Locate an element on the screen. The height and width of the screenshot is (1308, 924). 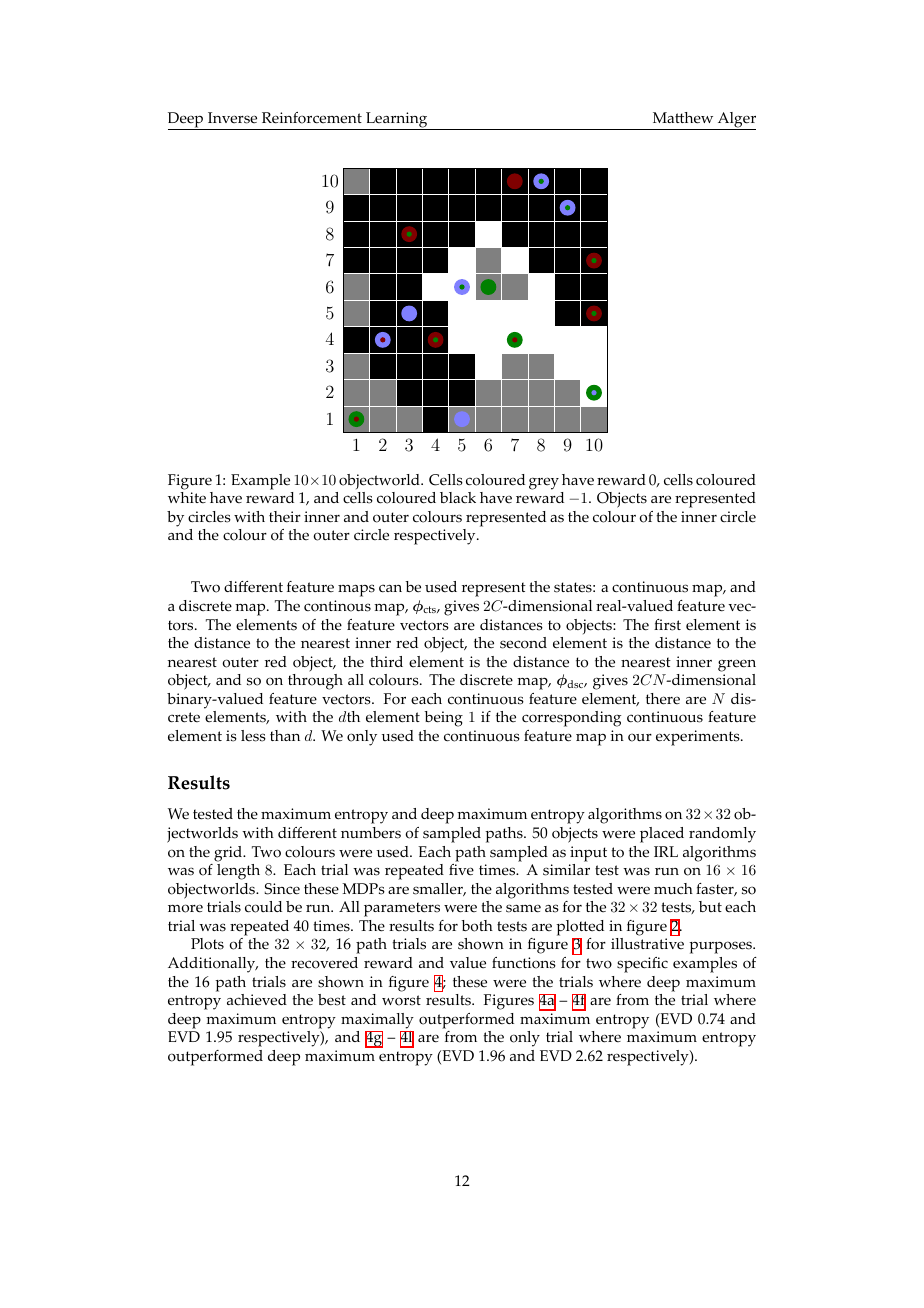
Learning is located at coordinates (397, 121).
